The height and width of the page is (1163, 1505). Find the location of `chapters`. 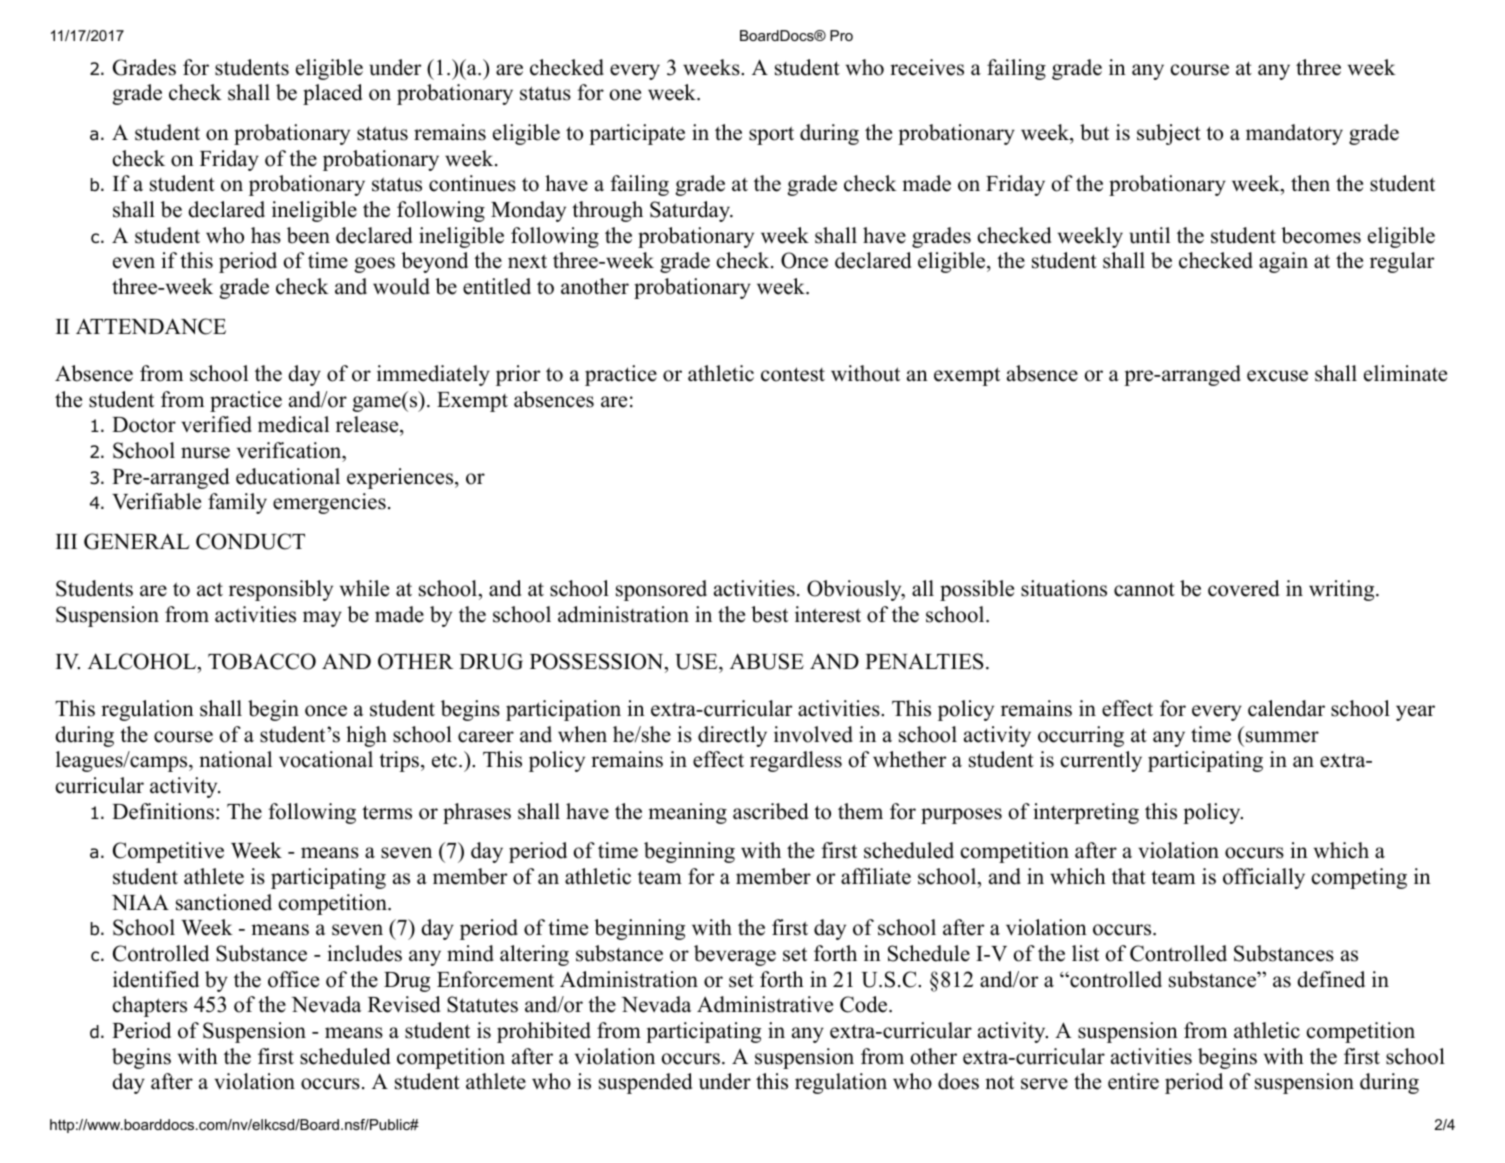

chapters is located at coordinates (150, 1006).
